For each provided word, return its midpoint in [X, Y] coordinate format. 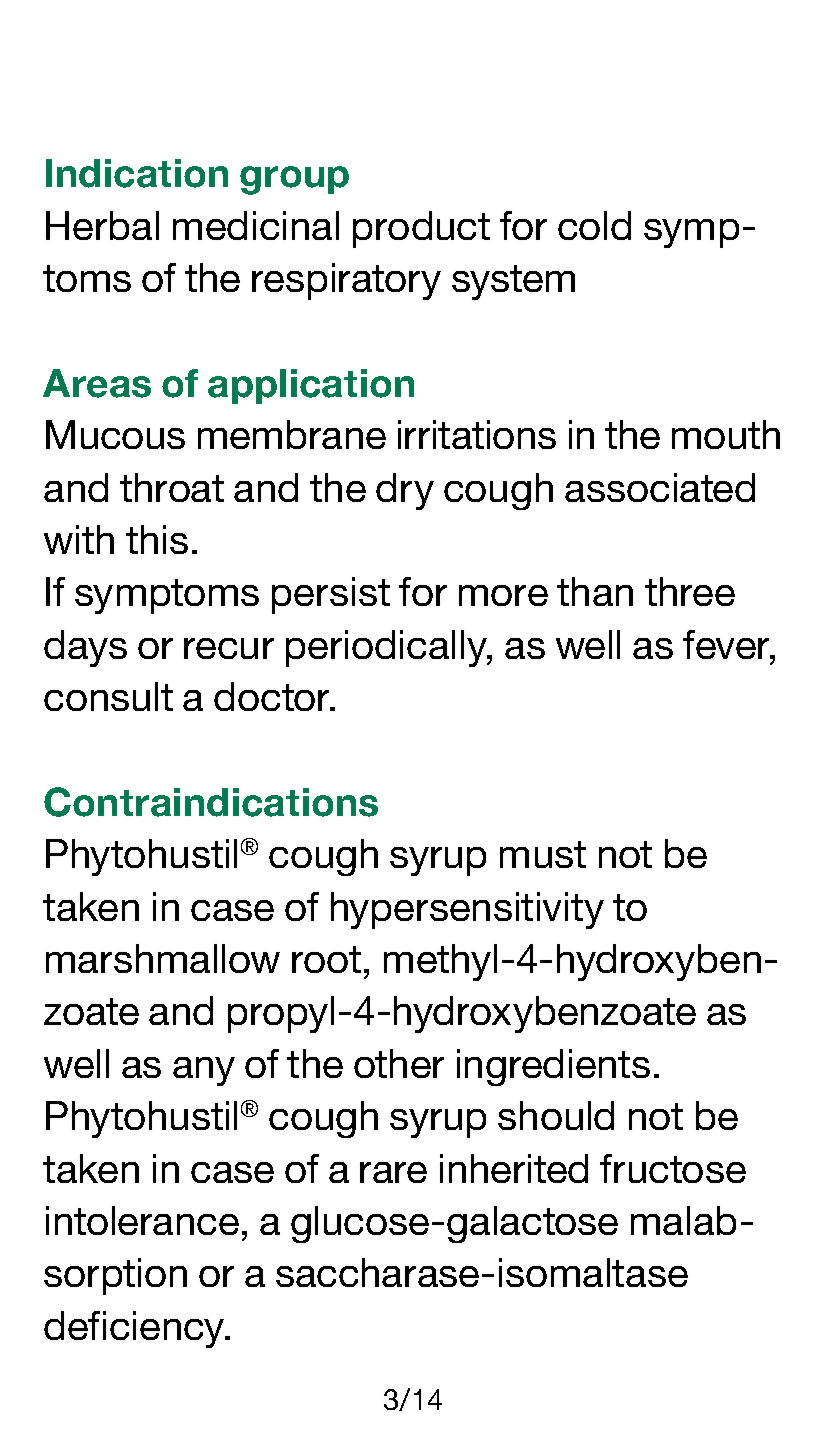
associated [660, 487]
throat [172, 487]
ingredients [553, 1067]
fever [728, 646]
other [399, 1063]
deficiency [135, 1329]
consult [108, 696]
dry [405, 491]
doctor [273, 696]
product [421, 229]
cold [594, 225]
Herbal [102, 225]
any [204, 1071]
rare [393, 1172]
